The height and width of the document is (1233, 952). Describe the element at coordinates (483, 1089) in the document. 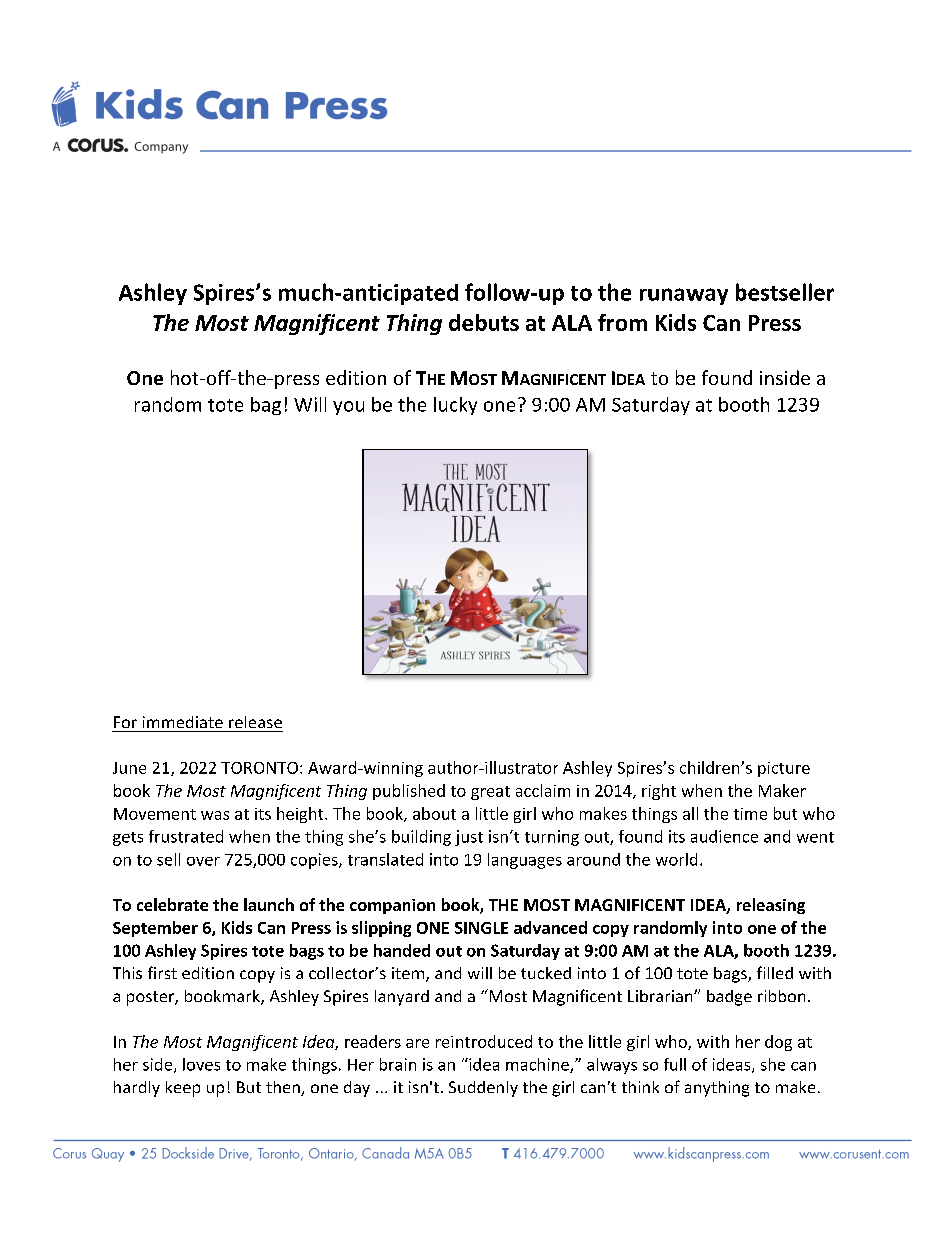

I see `Suddenly` at that location.
